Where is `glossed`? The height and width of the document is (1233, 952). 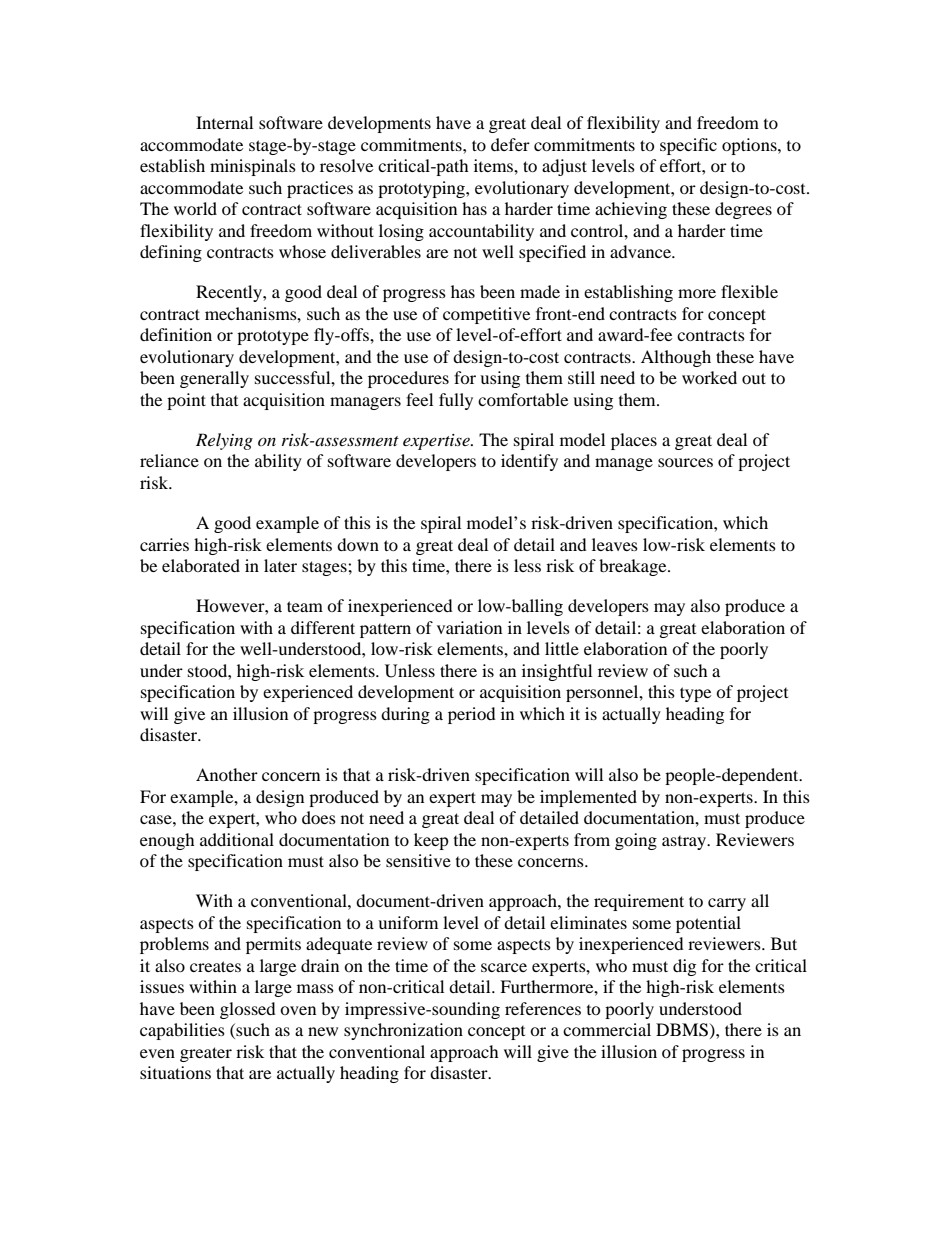 glossed is located at coordinates (248, 1010).
